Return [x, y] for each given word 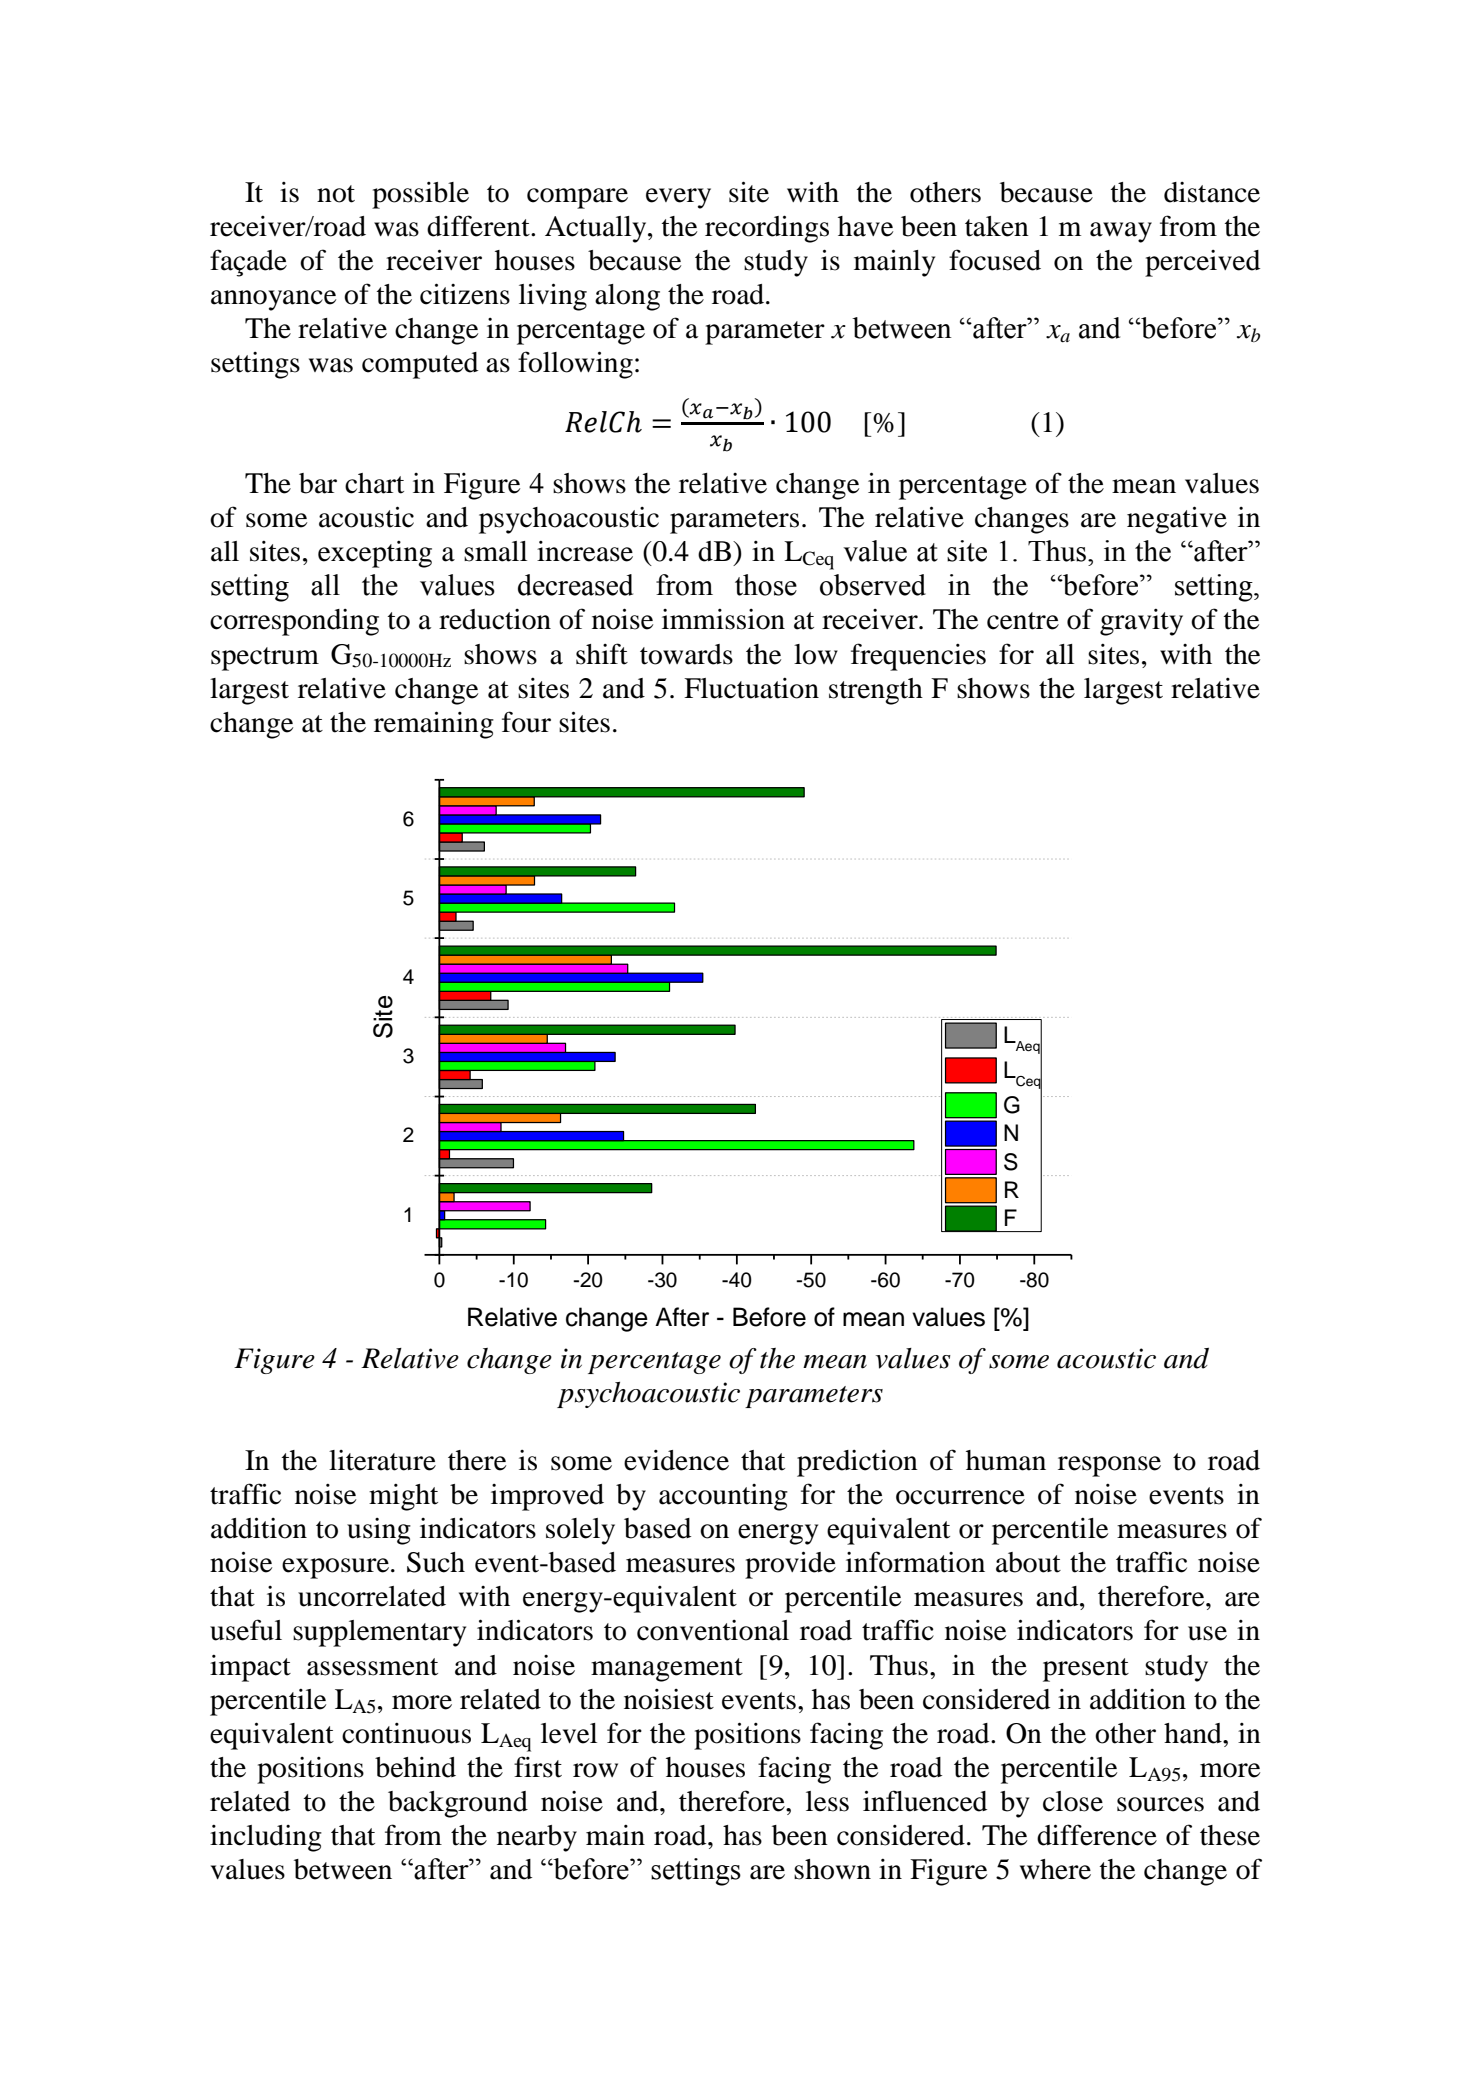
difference [1097, 1835]
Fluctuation [751, 688]
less [827, 1801]
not [336, 194]
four [526, 722]
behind [415, 1767]
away [1121, 232]
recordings [767, 229]
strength [876, 691]
